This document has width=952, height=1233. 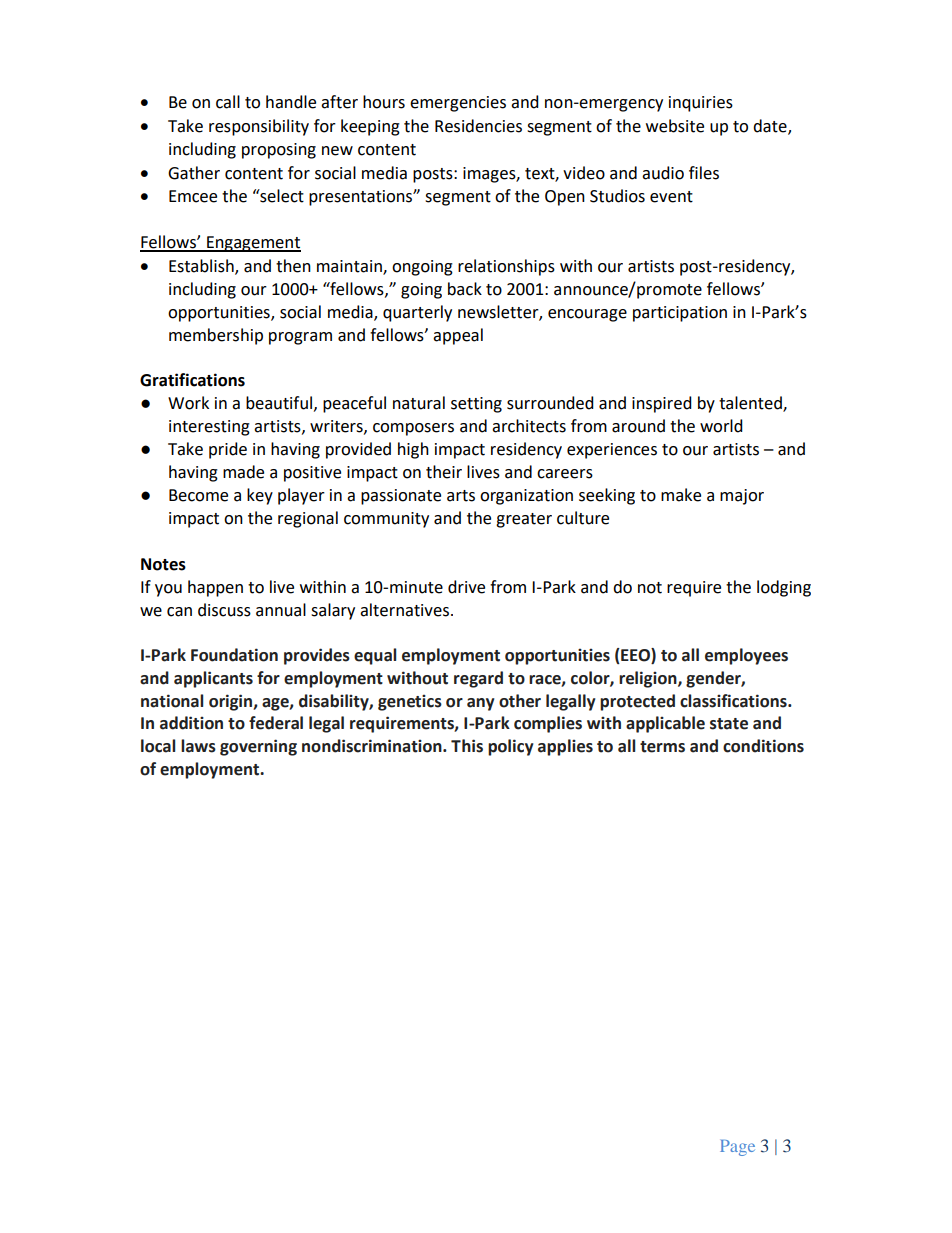 I want to click on Residencies, so click(x=478, y=126).
